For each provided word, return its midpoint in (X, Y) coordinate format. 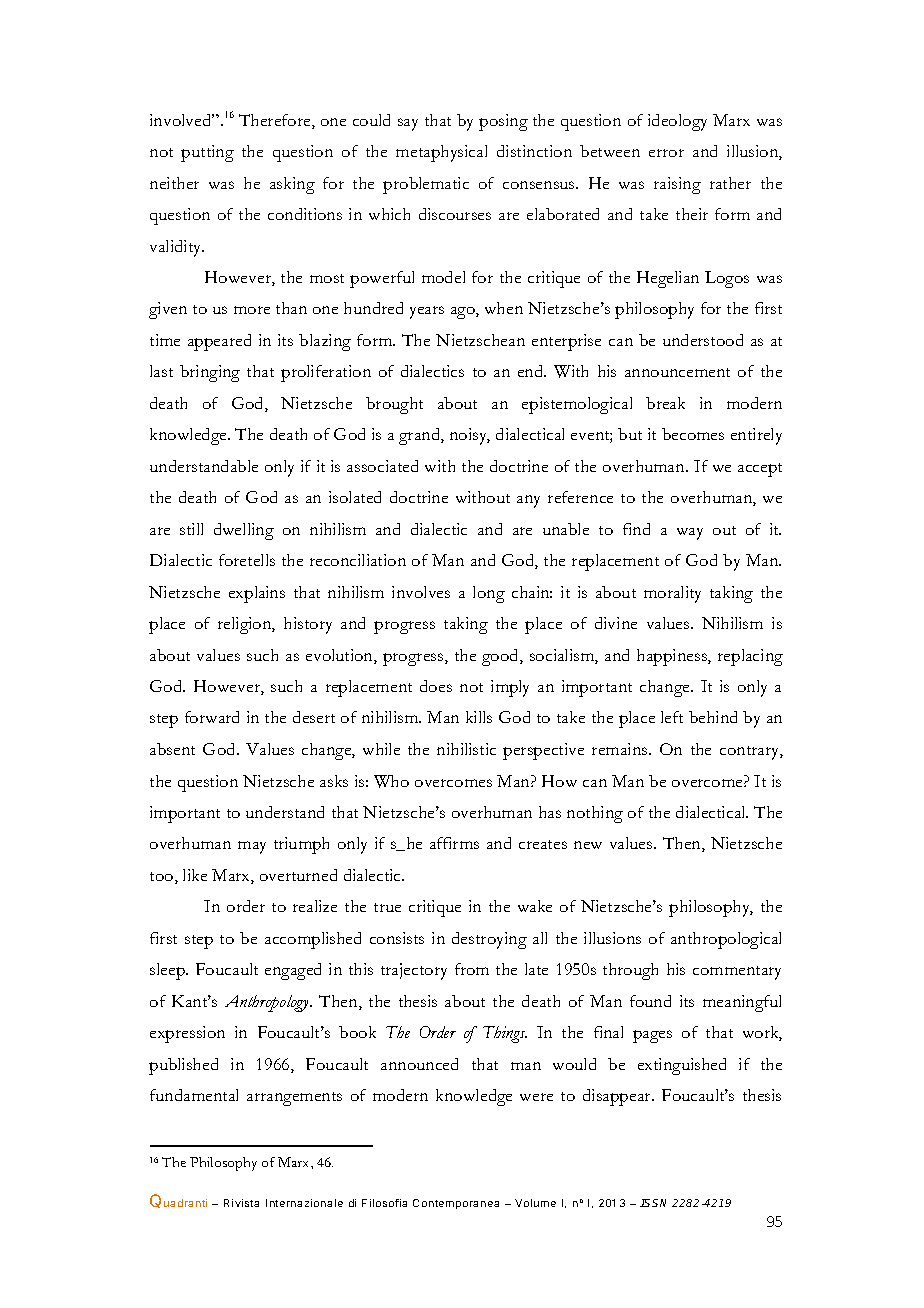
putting (207, 153)
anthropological (726, 940)
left (672, 717)
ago (464, 313)
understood (703, 340)
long (489, 594)
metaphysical (441, 153)
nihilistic (466, 749)
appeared (219, 342)
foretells (247, 560)
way (690, 534)
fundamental (194, 1095)
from (472, 969)
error (666, 153)
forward (212, 717)
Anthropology (268, 1003)
